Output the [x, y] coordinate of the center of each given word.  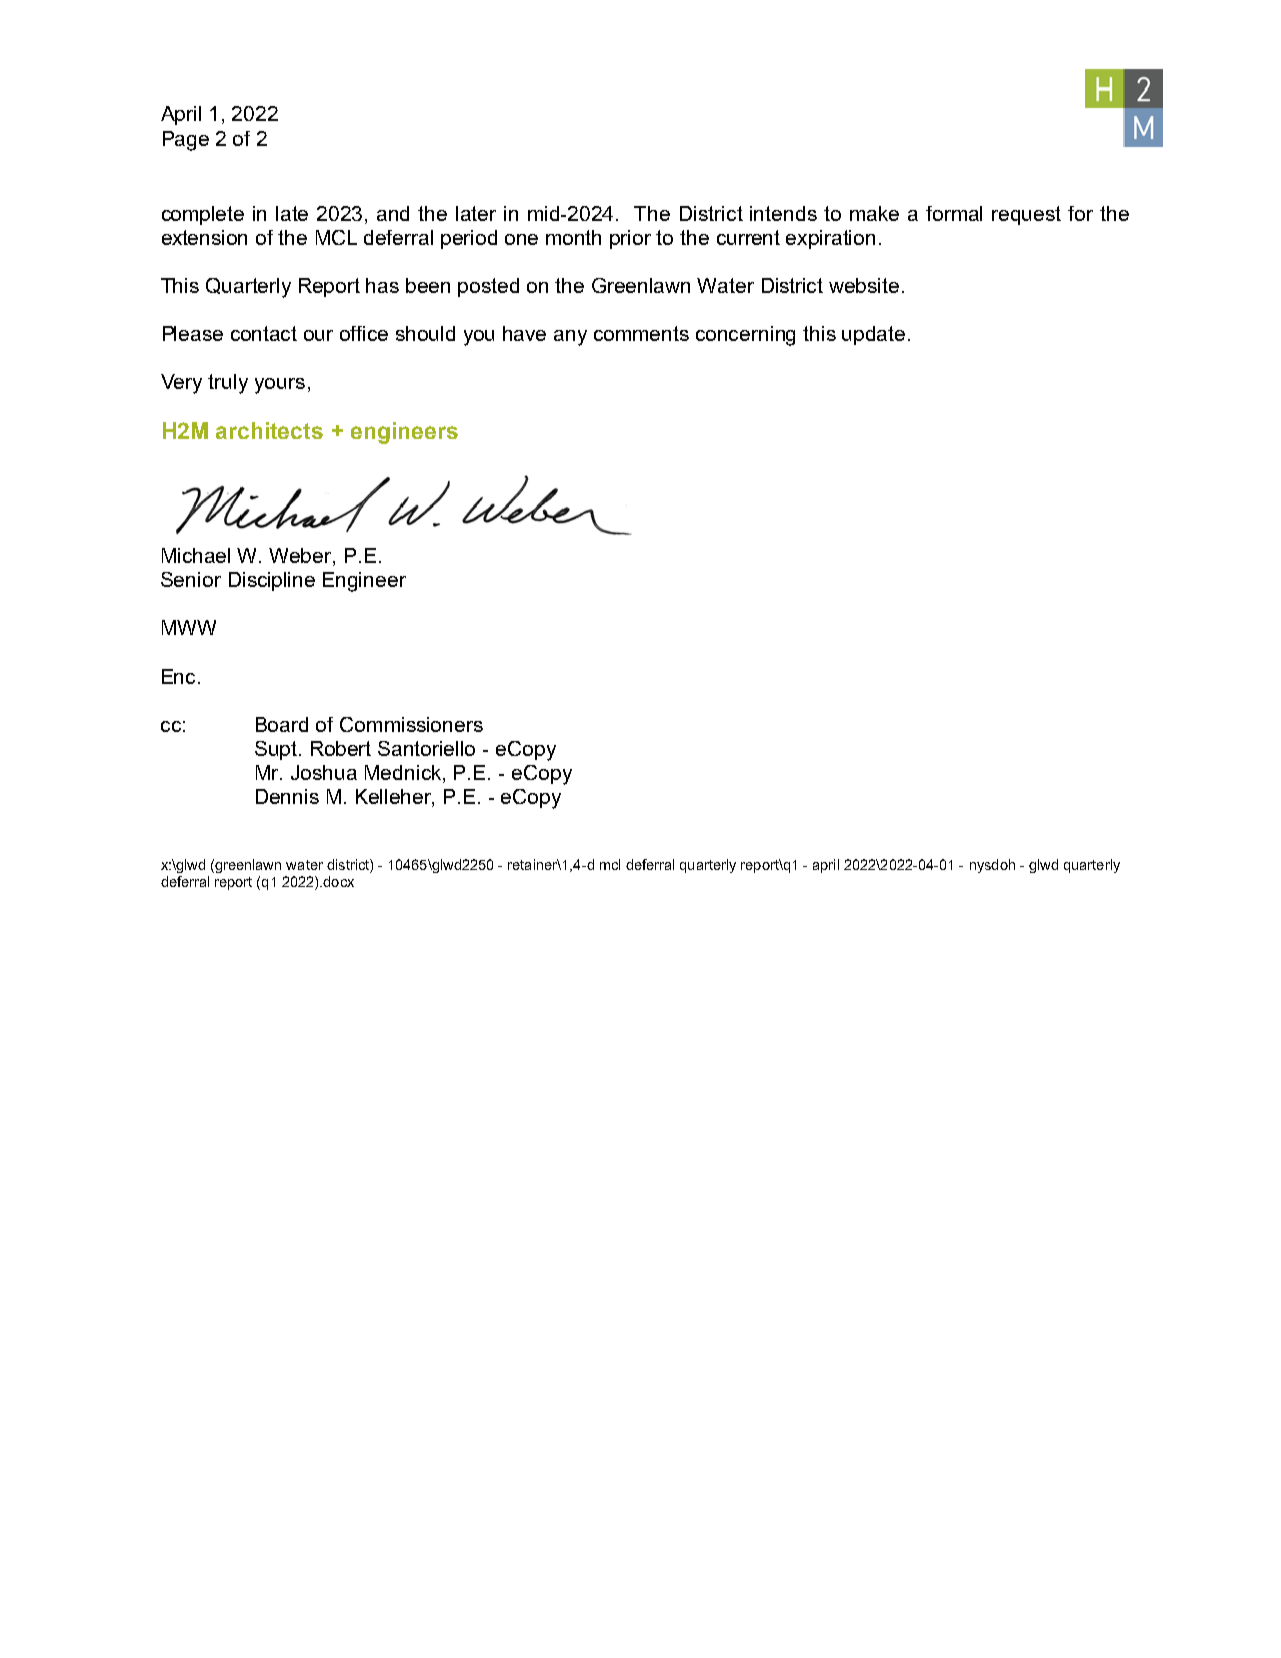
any [570, 338]
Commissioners [411, 724]
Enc [180, 676]
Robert [341, 748]
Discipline [272, 581]
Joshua [324, 772]
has [382, 285]
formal [954, 213]
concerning [745, 336]
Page [186, 141]
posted [488, 287]
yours [280, 386]
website [864, 285]
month [573, 237]
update [873, 335]
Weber [301, 557]
